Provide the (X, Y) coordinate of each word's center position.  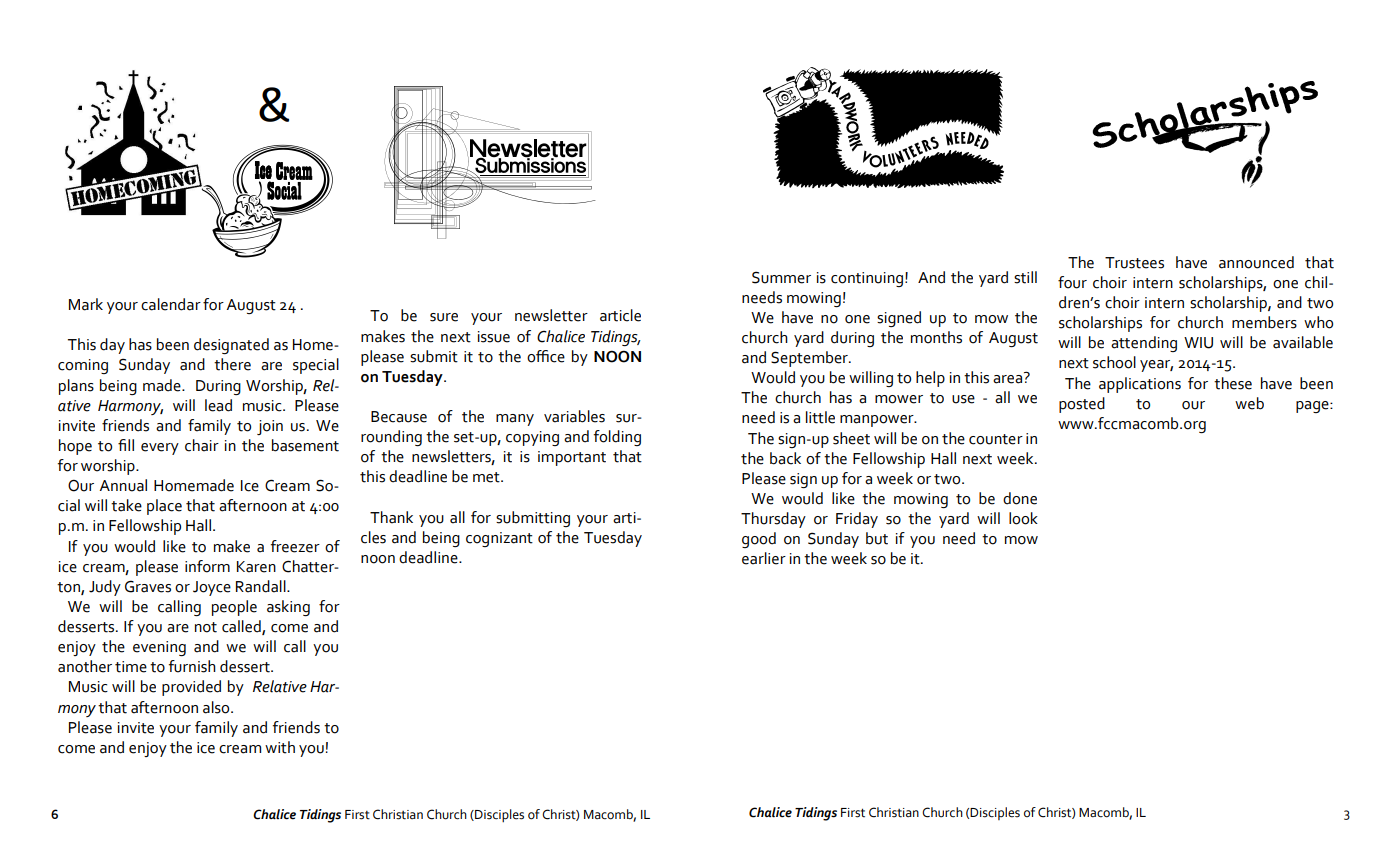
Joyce (212, 588)
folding (617, 438)
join (270, 427)
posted (1082, 405)
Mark (86, 304)
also (217, 707)
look (1023, 518)
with (280, 747)
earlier (764, 558)
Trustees (1134, 263)
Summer (781, 277)
